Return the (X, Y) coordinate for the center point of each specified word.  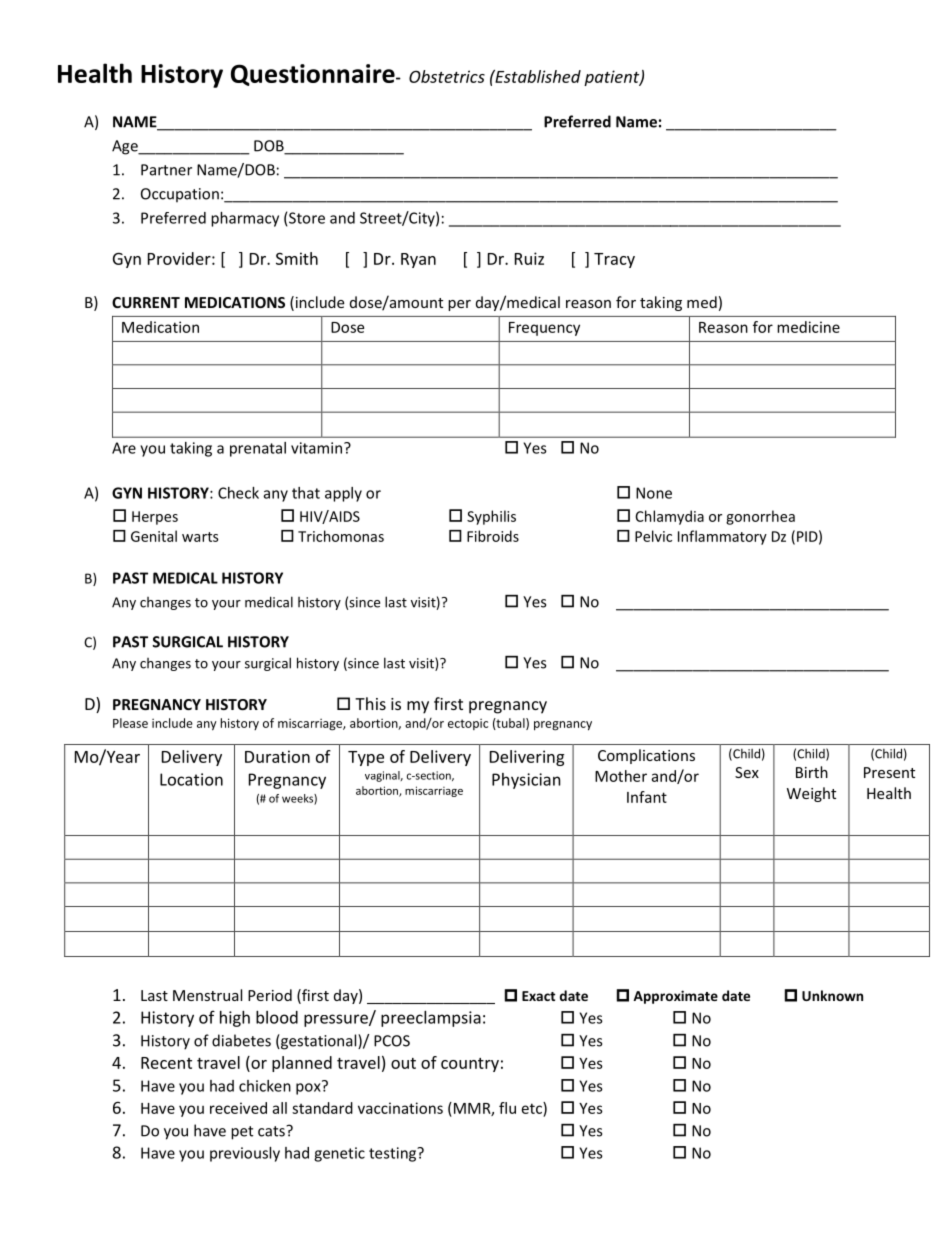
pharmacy (245, 219)
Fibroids (493, 536)
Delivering (527, 758)
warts (200, 537)
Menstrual (207, 995)
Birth (812, 772)
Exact (538, 996)
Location (191, 779)
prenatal (258, 449)
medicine (808, 327)
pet (242, 1133)
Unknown (832, 995)
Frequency (544, 329)
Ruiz (529, 258)
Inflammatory (722, 537)
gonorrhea (760, 517)
